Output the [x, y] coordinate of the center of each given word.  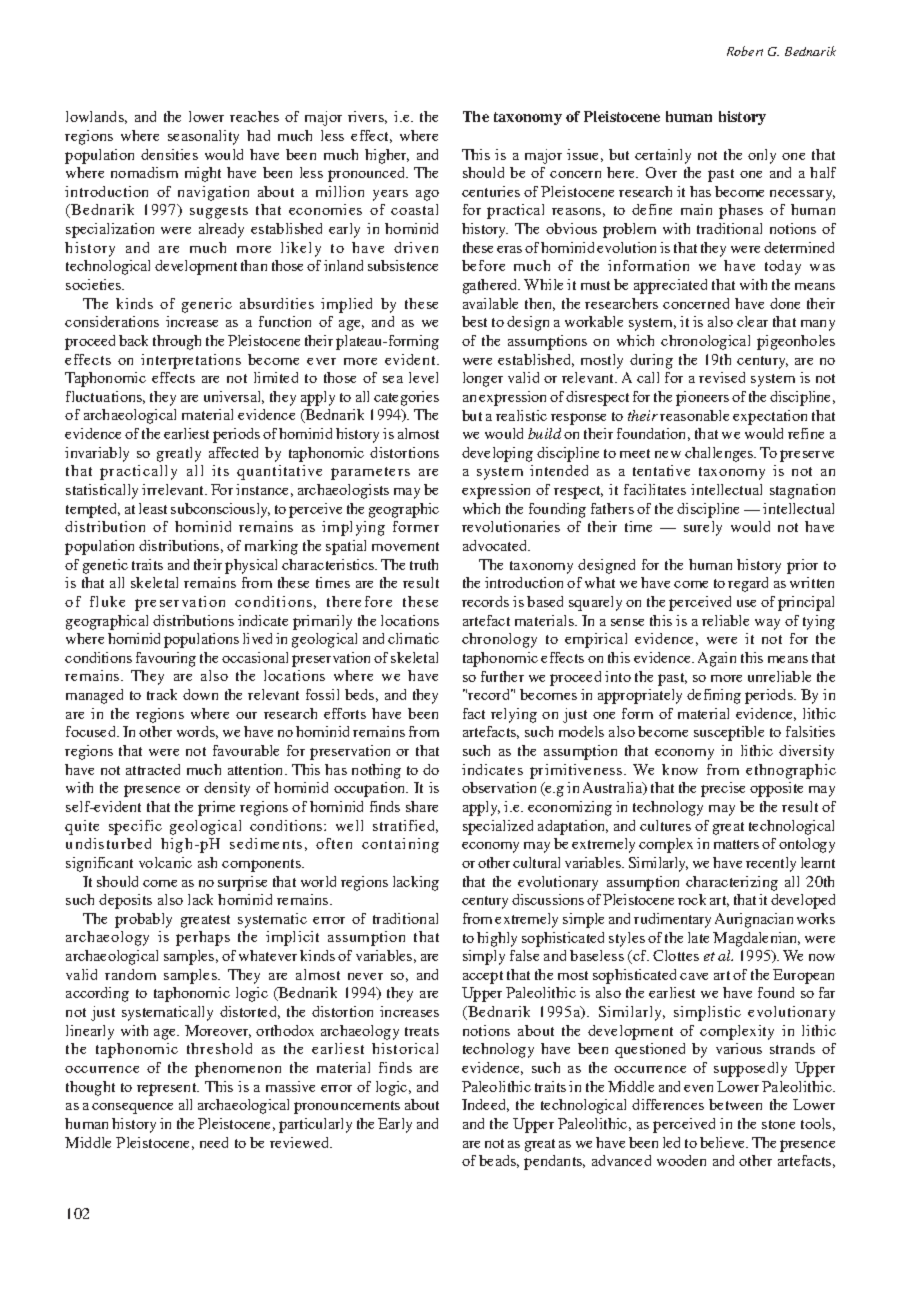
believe [724, 1142]
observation [499, 787]
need [214, 1142]
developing [497, 454]
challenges [720, 454]
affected [233, 452]
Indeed [485, 1105]
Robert [745, 51]
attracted [153, 769]
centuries [491, 191]
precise [723, 789]
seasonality [203, 137]
